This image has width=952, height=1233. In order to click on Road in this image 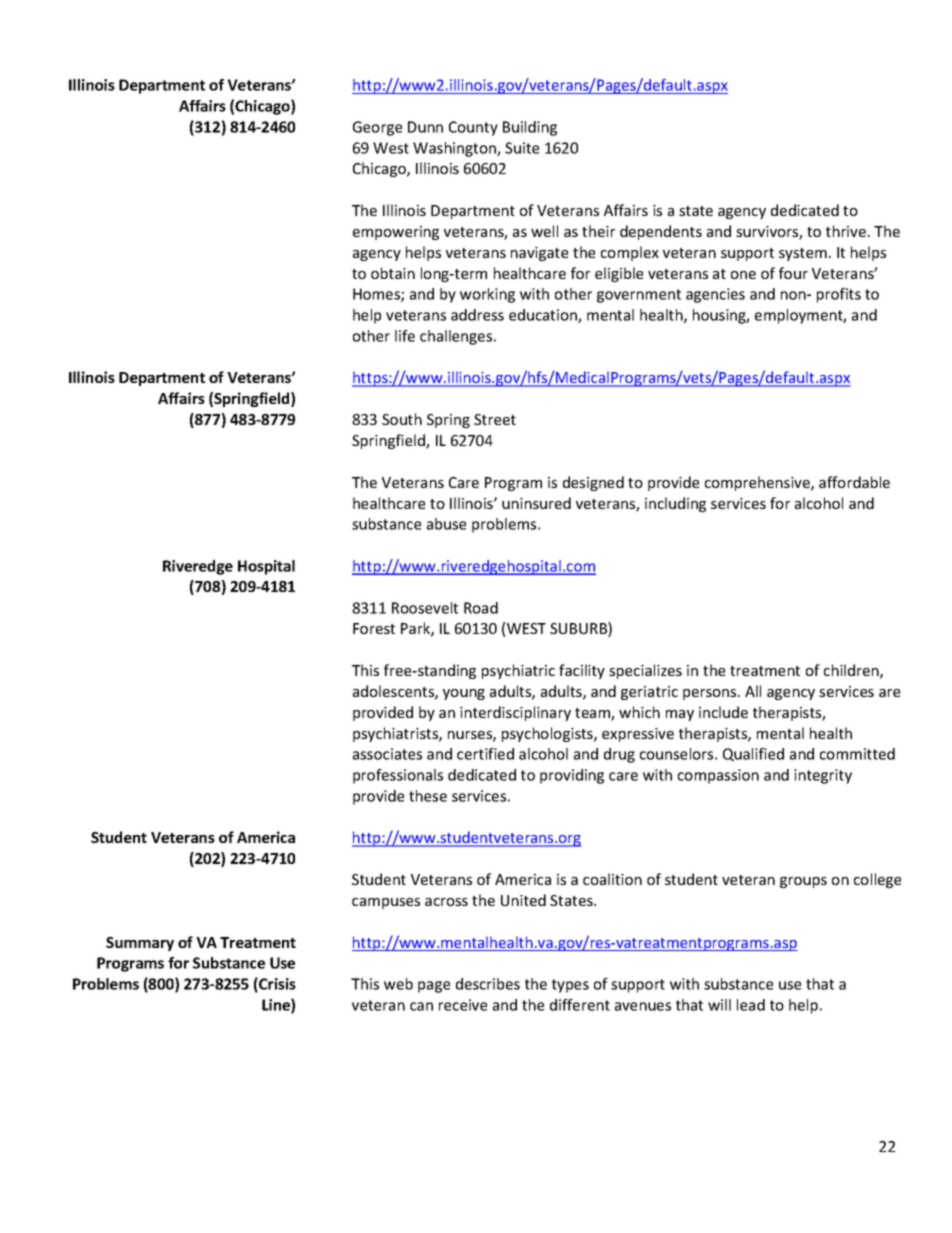, I will do `click(481, 608)`.
